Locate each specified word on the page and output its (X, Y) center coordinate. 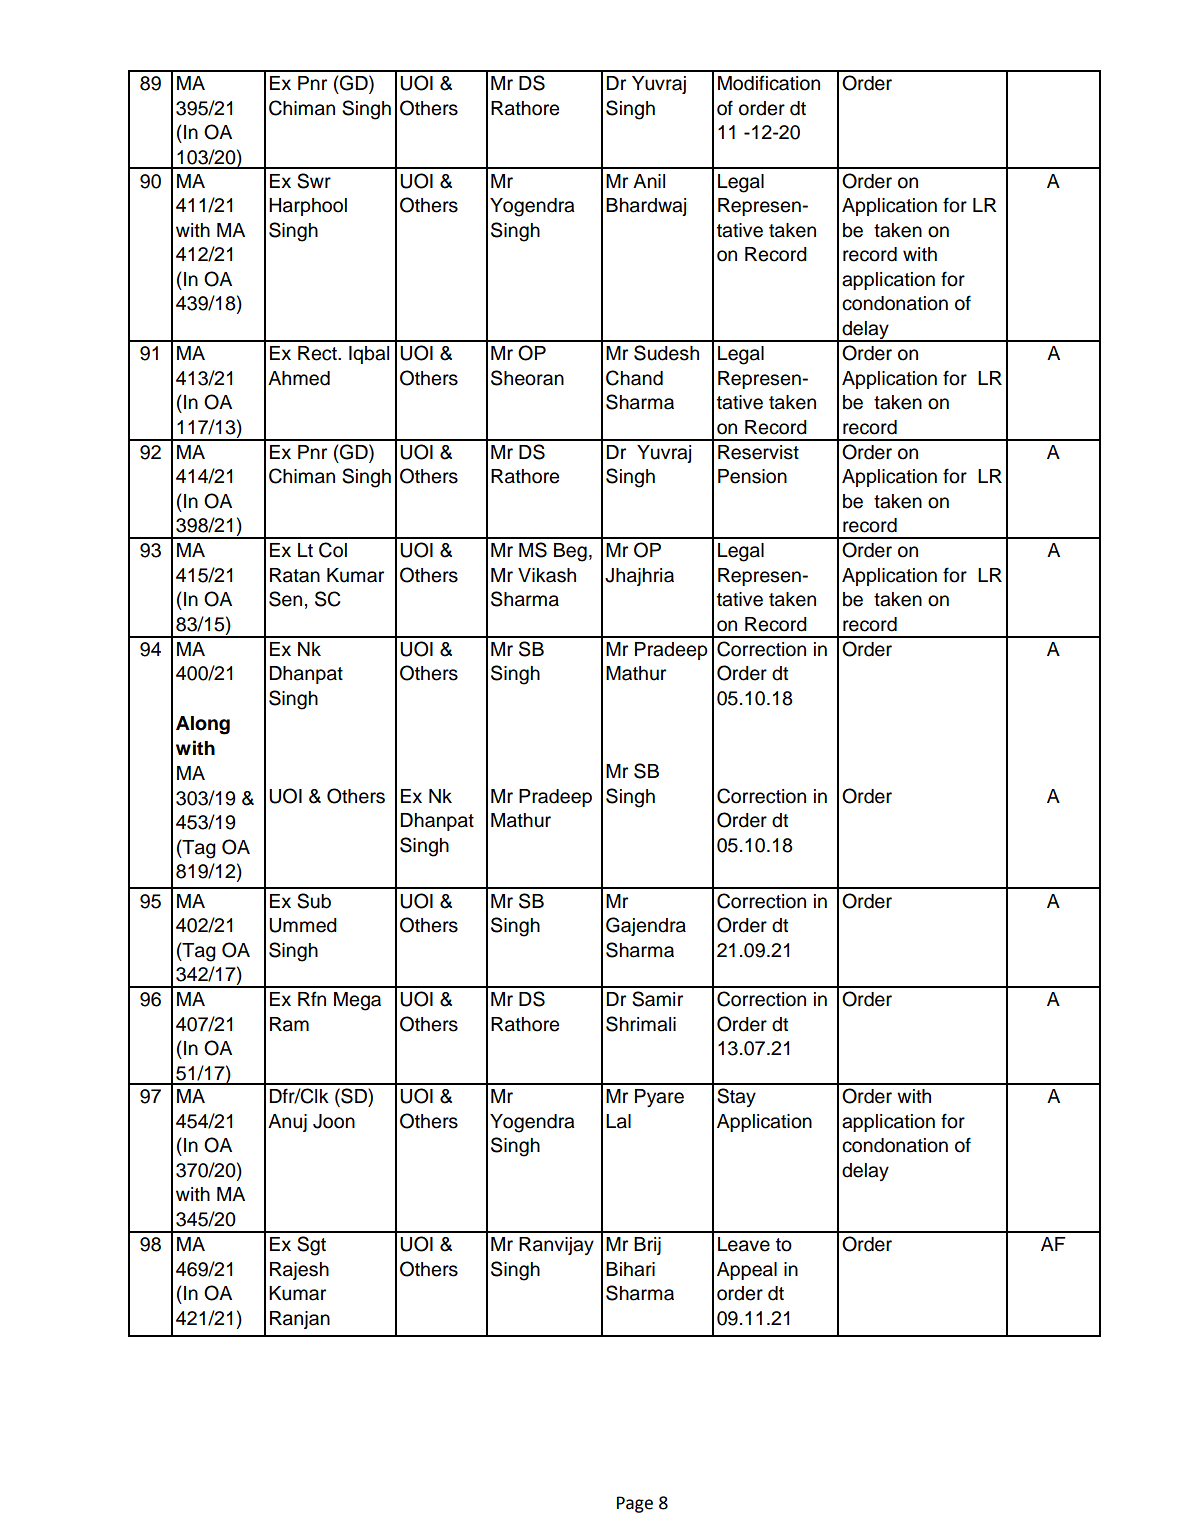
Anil (649, 181)
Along (203, 725)
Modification (769, 83)
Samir (657, 999)
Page (635, 1504)
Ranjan (300, 1320)
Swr (314, 181)
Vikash (547, 575)
